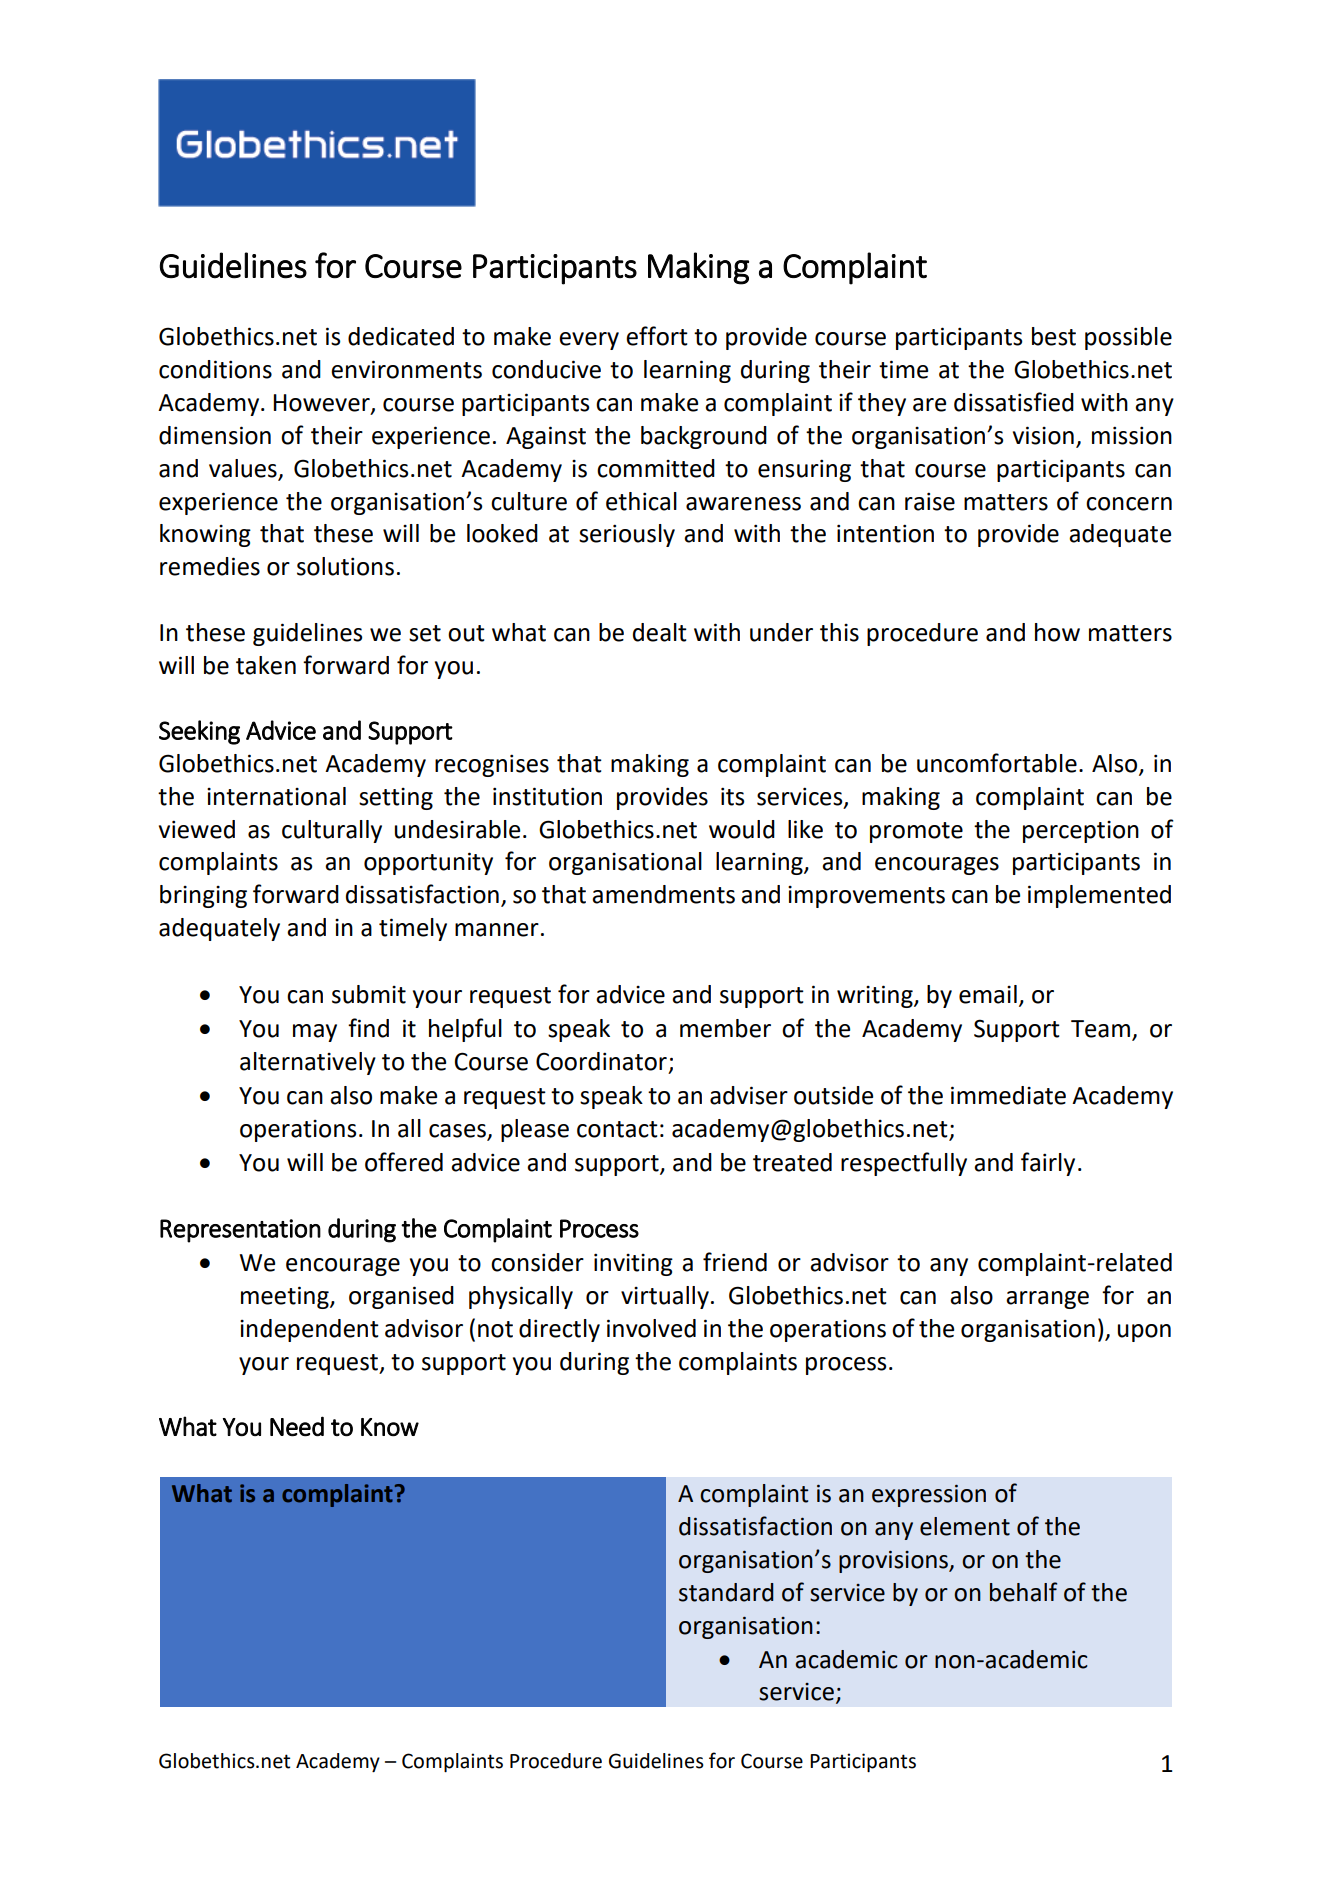  What do you see at coordinates (322, 404) in the document?
I see `However` at bounding box center [322, 404].
